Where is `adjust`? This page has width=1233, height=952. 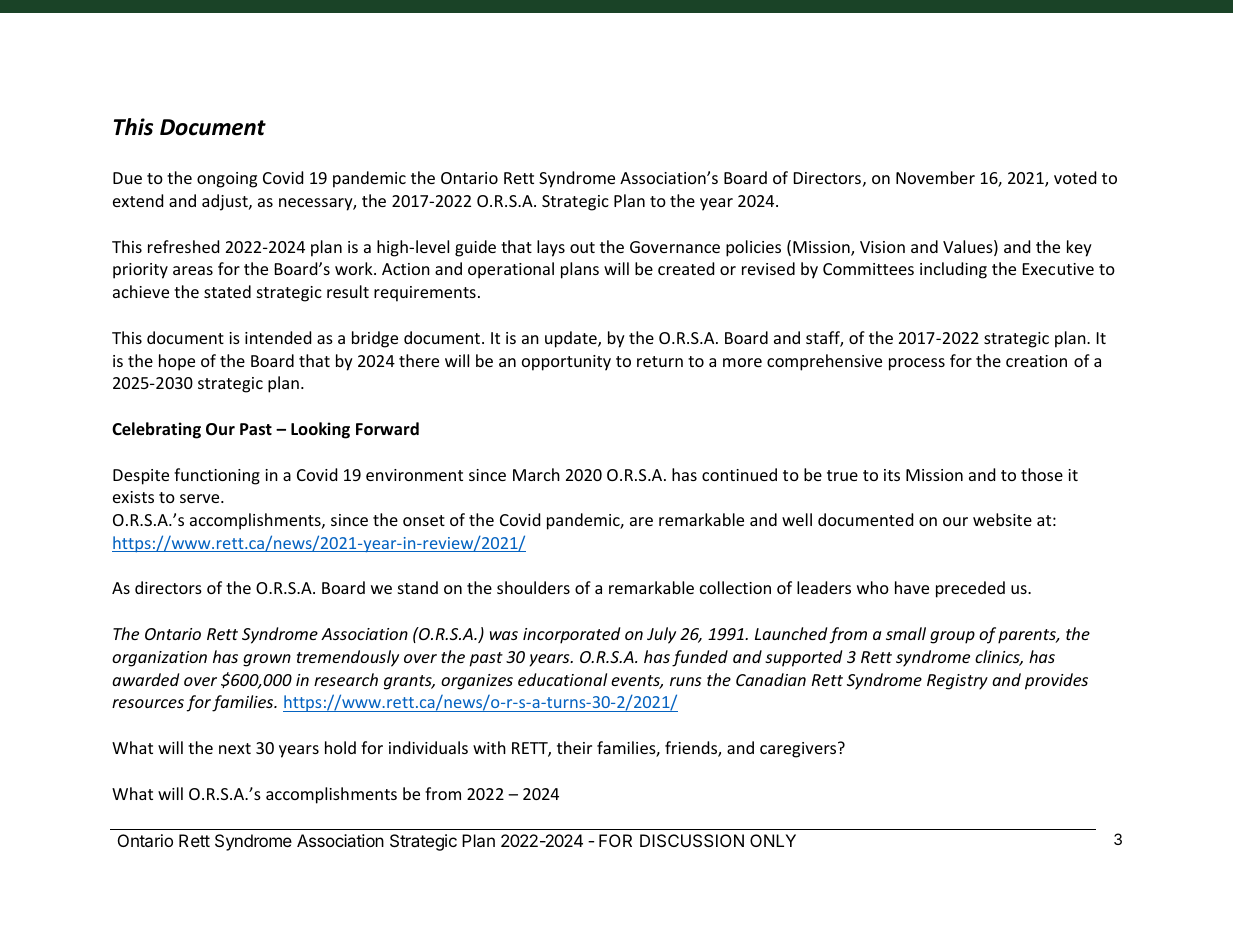
adjust is located at coordinates (226, 202).
